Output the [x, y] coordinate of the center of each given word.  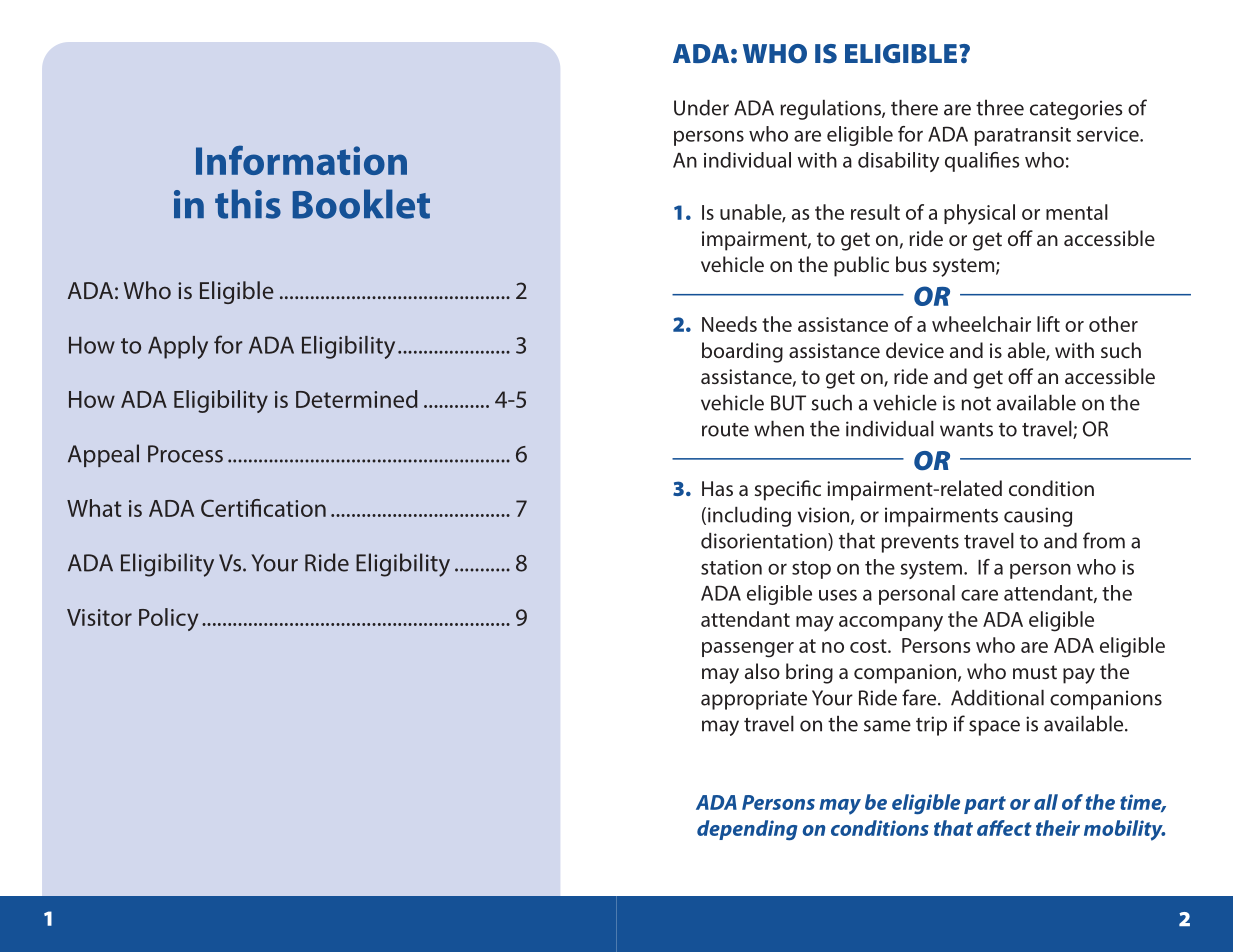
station [731, 567]
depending [747, 830]
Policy [168, 619]
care [979, 595]
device [915, 350]
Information [301, 160]
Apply [178, 347]
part [985, 805]
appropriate [754, 700]
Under [701, 108]
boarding [742, 352]
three [1000, 108]
